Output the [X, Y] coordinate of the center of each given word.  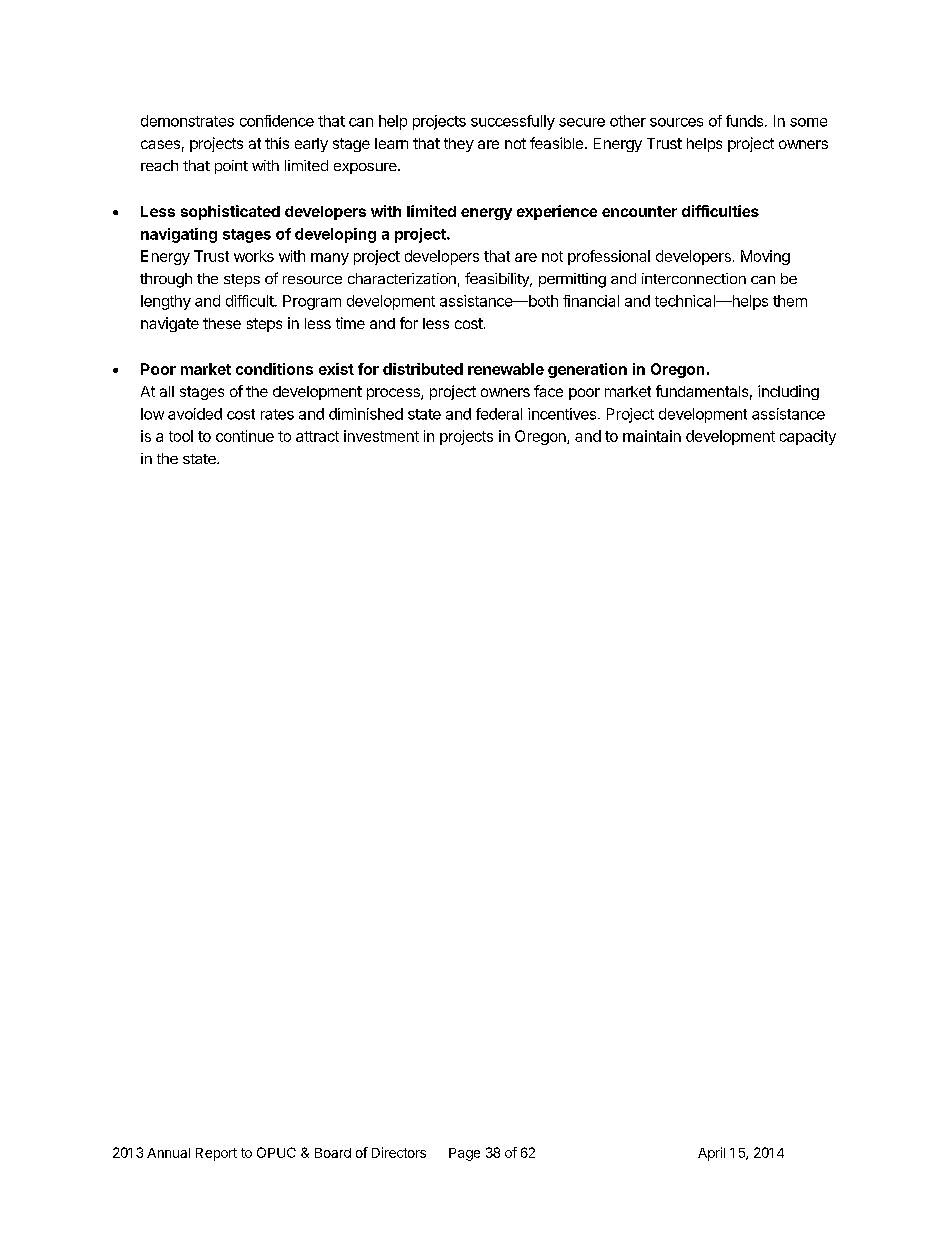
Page [464, 1154]
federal [499, 414]
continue [245, 436]
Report [216, 1154]
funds [744, 121]
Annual [168, 1153]
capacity [808, 437]
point [231, 167]
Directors [399, 1152]
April [711, 1154]
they [459, 145]
